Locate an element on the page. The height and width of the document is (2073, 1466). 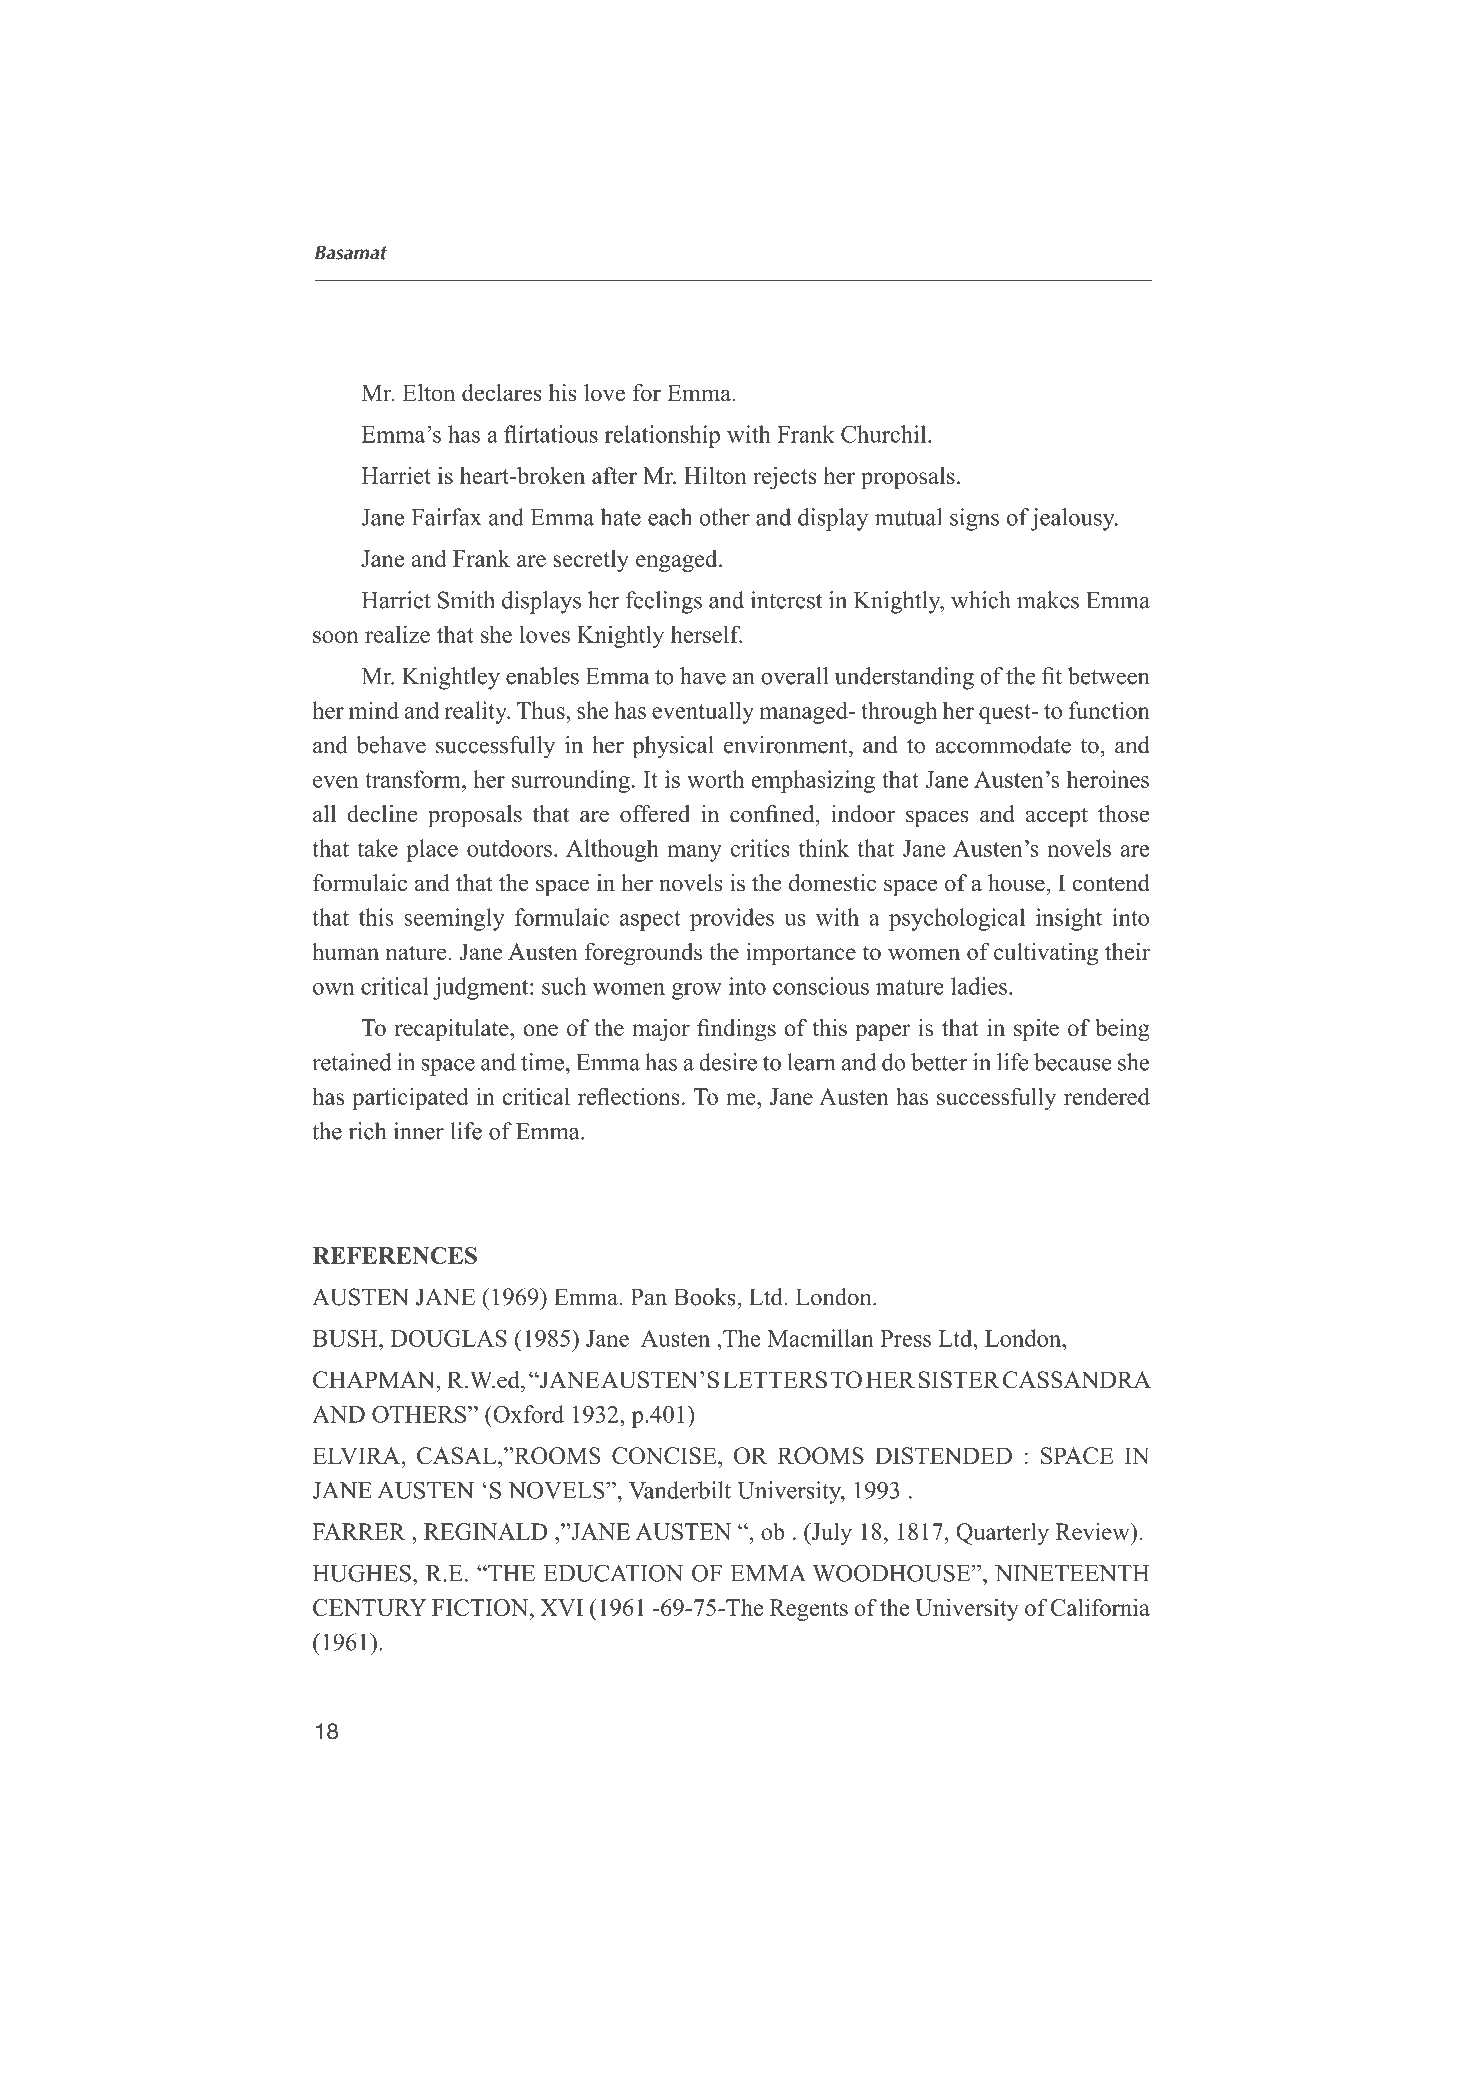
Regents is located at coordinates (809, 1610).
